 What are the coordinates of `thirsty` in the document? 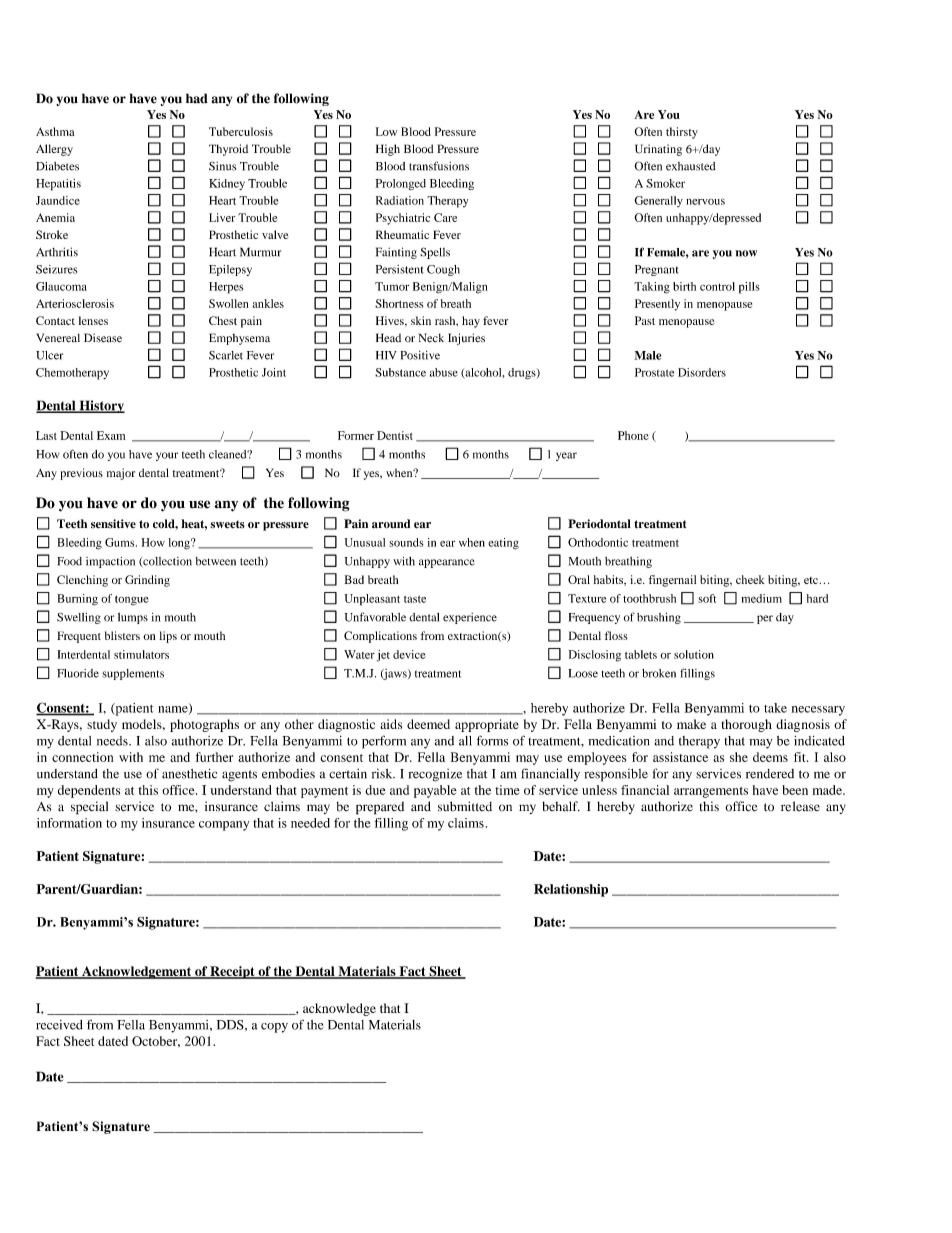 It's located at (682, 133).
